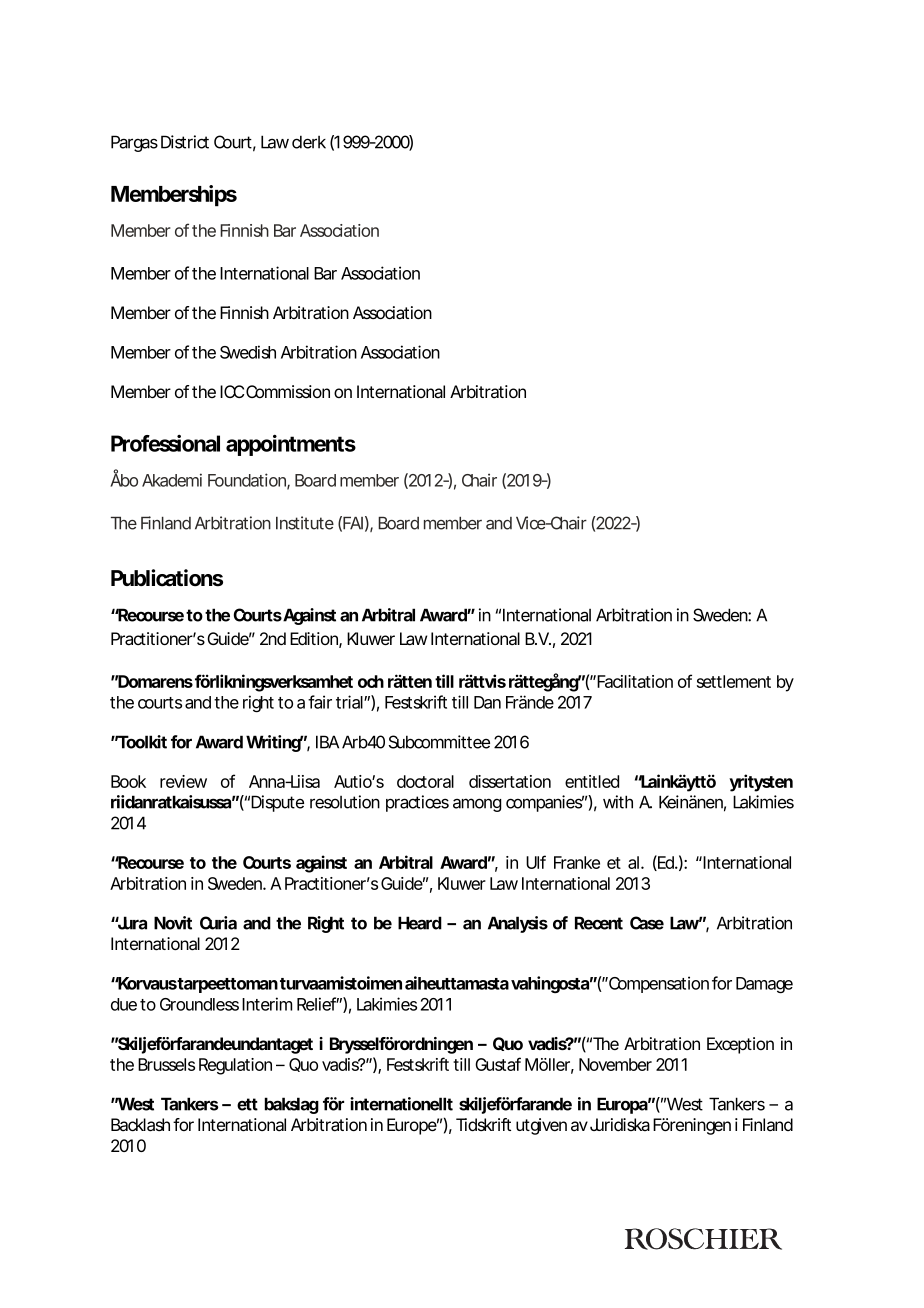 The height and width of the image is (1308, 924). I want to click on clerk, so click(309, 142).
